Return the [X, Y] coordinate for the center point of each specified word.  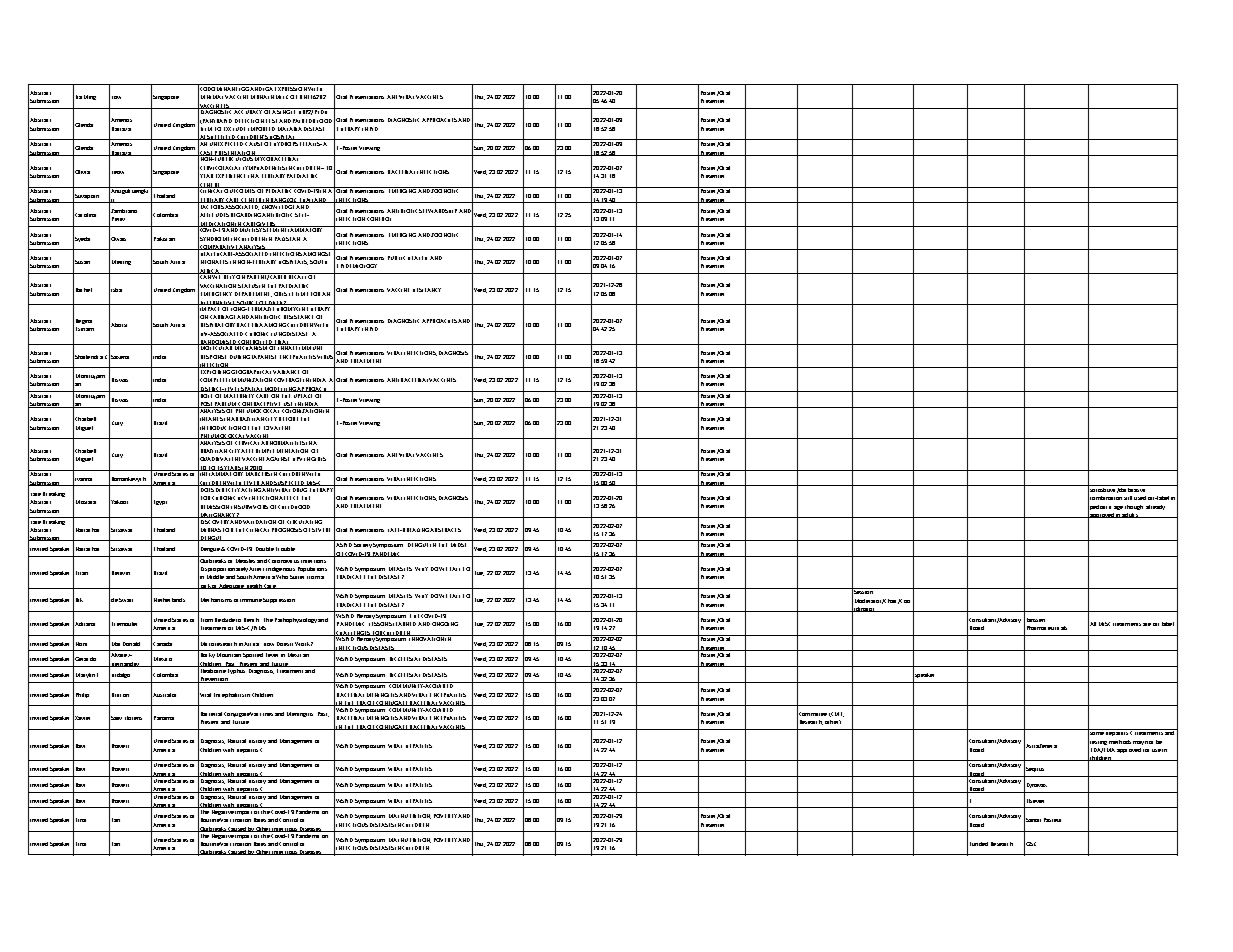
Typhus [237, 670]
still [1128, 498]
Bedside [225, 620]
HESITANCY [427, 290]
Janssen [1034, 619]
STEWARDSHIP [438, 211]
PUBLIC [396, 258]
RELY [229, 276]
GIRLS [318, 459]
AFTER [249, 451]
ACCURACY [248, 111]
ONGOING [445, 624]
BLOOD [322, 121]
